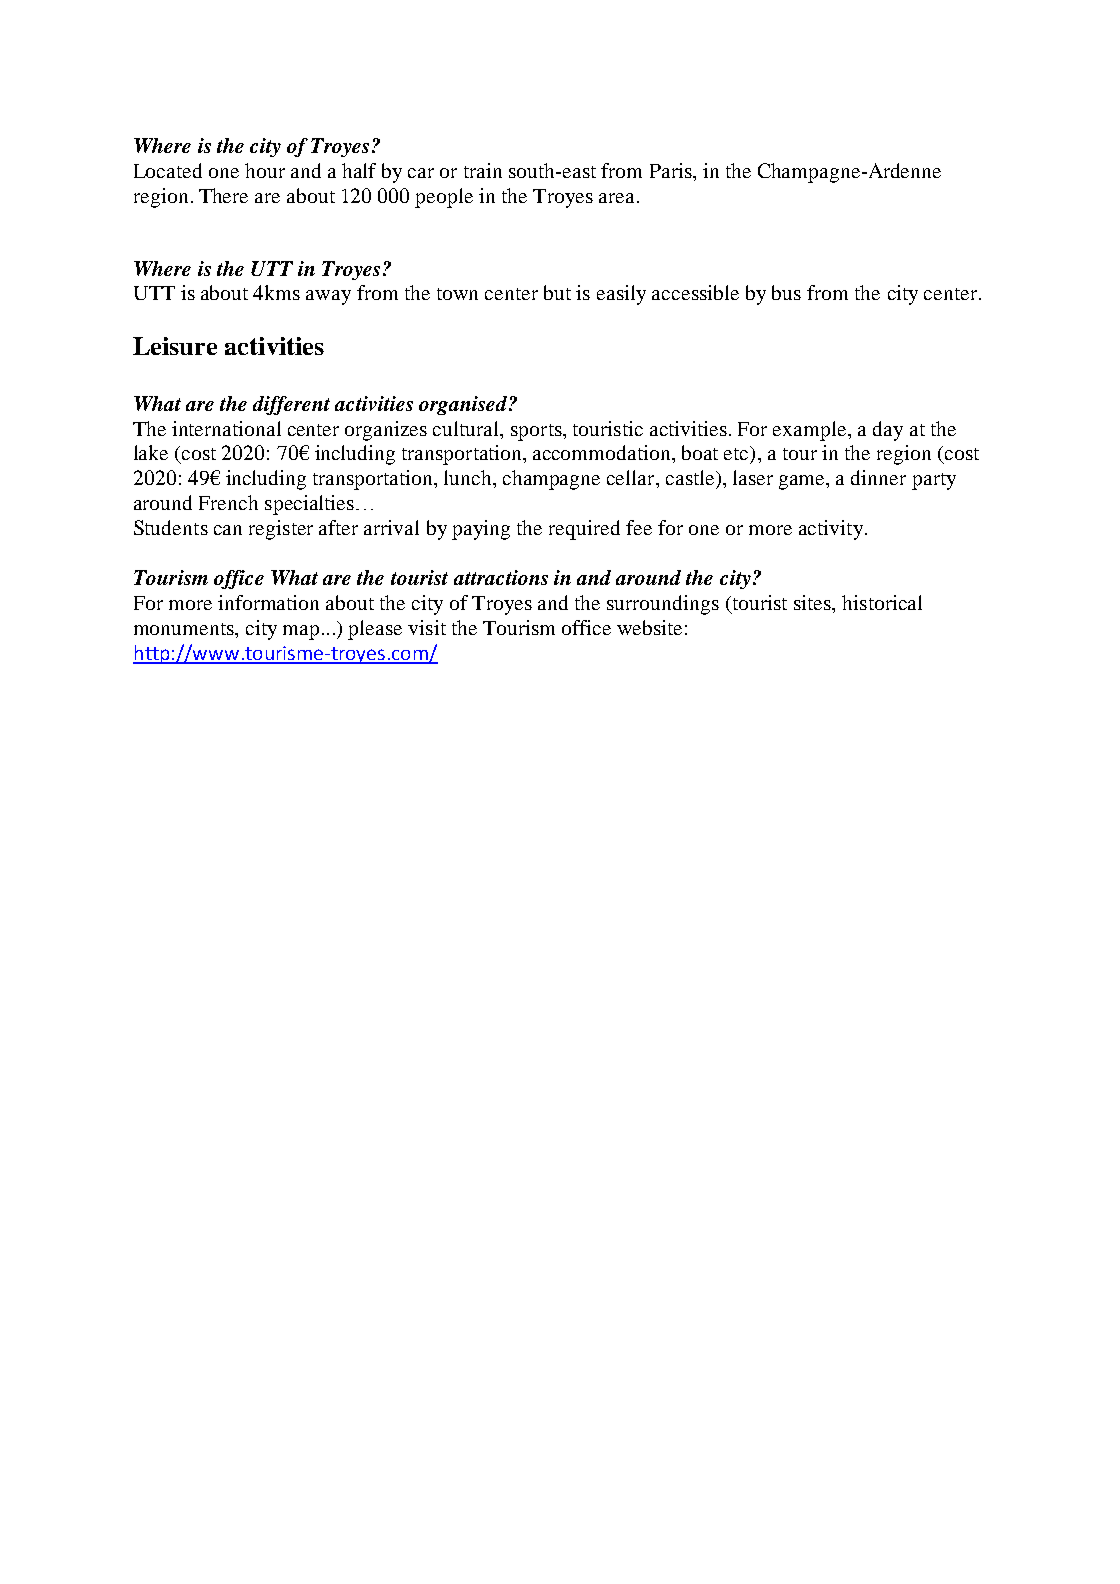 Image resolution: width=1120 pixels, height=1584 pixels. What do you see at coordinates (268, 602) in the page?
I see `information` at bounding box center [268, 602].
